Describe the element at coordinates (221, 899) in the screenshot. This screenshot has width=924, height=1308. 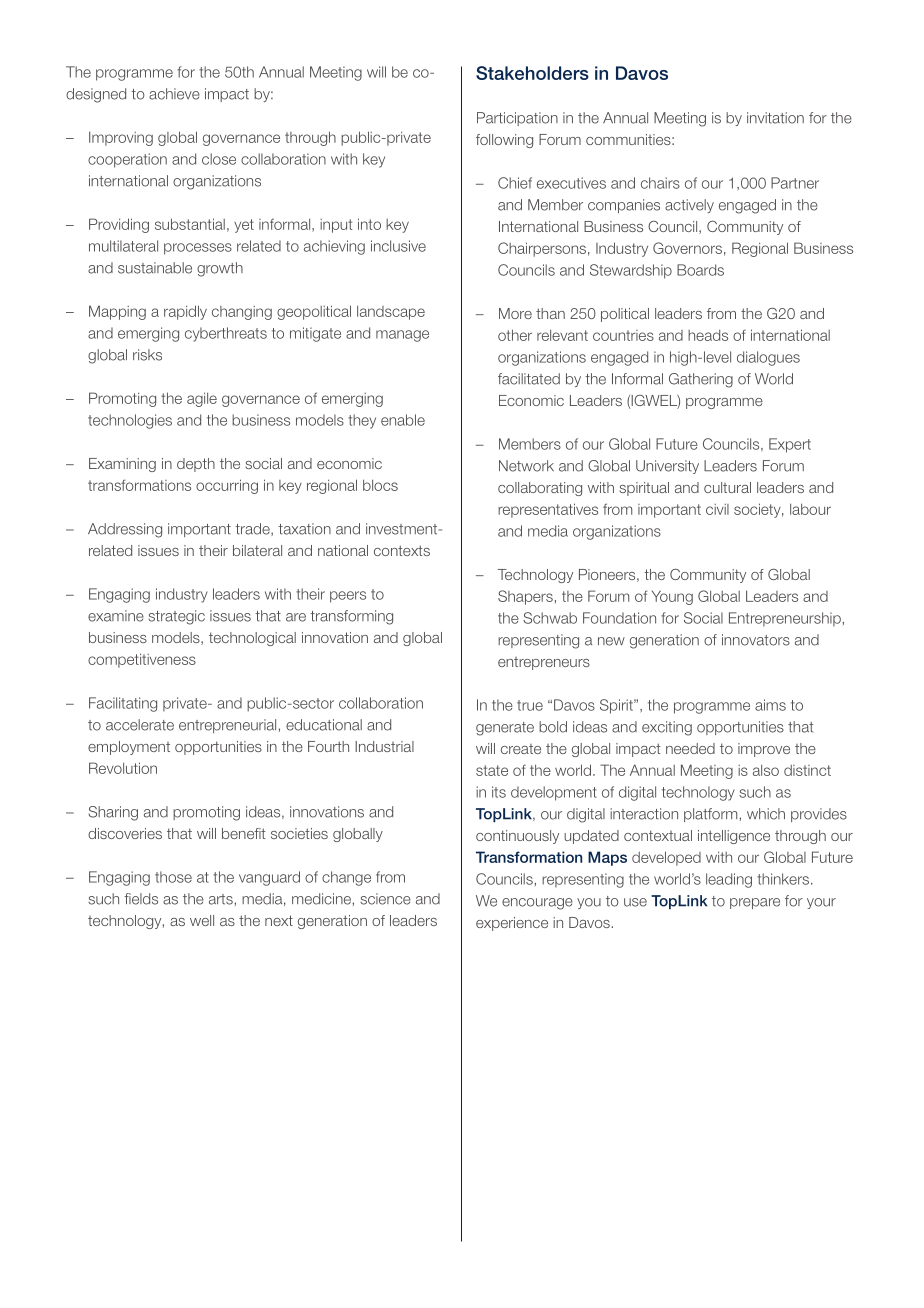
I see `arts` at that location.
